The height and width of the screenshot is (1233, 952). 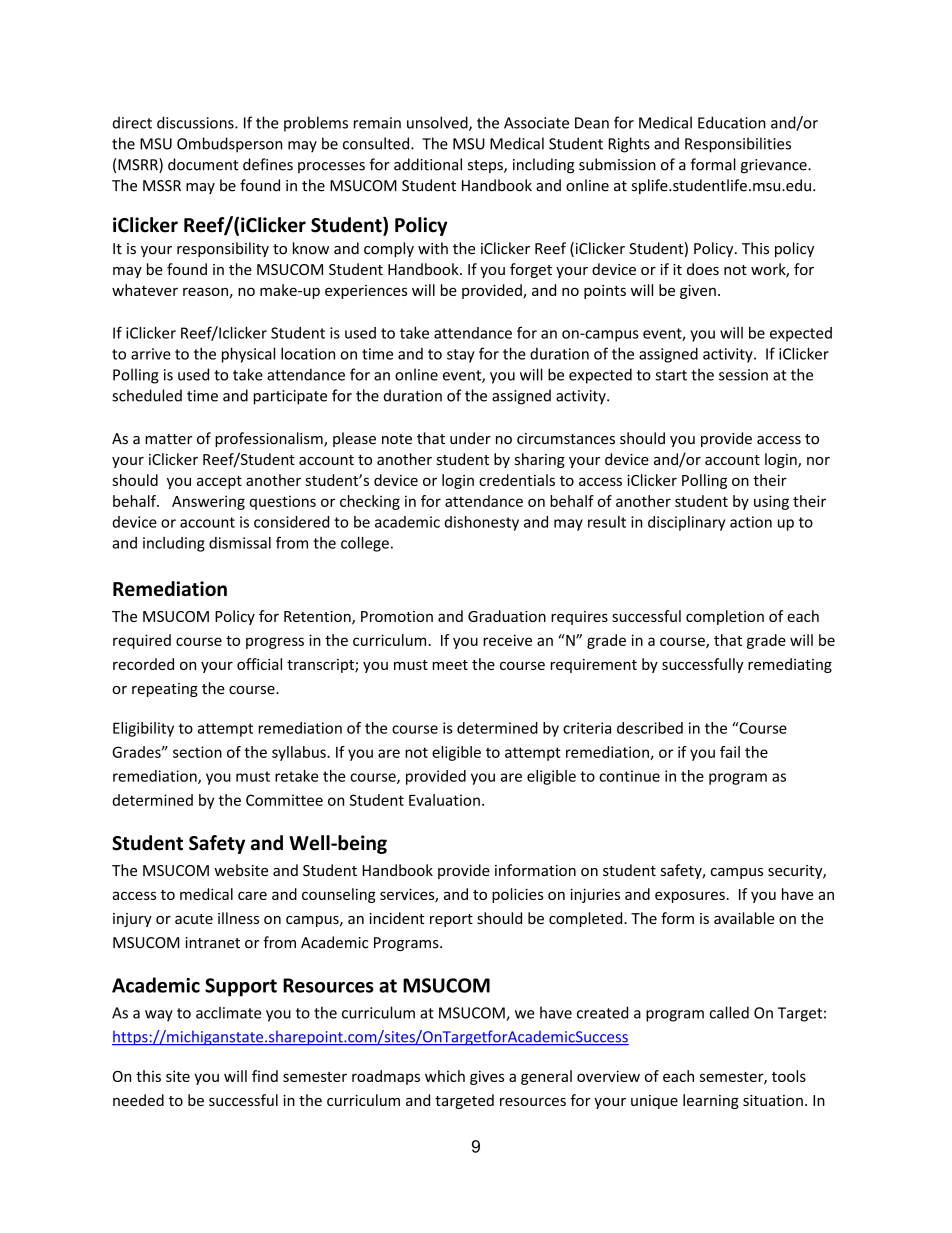 I want to click on completion, so click(x=725, y=617).
